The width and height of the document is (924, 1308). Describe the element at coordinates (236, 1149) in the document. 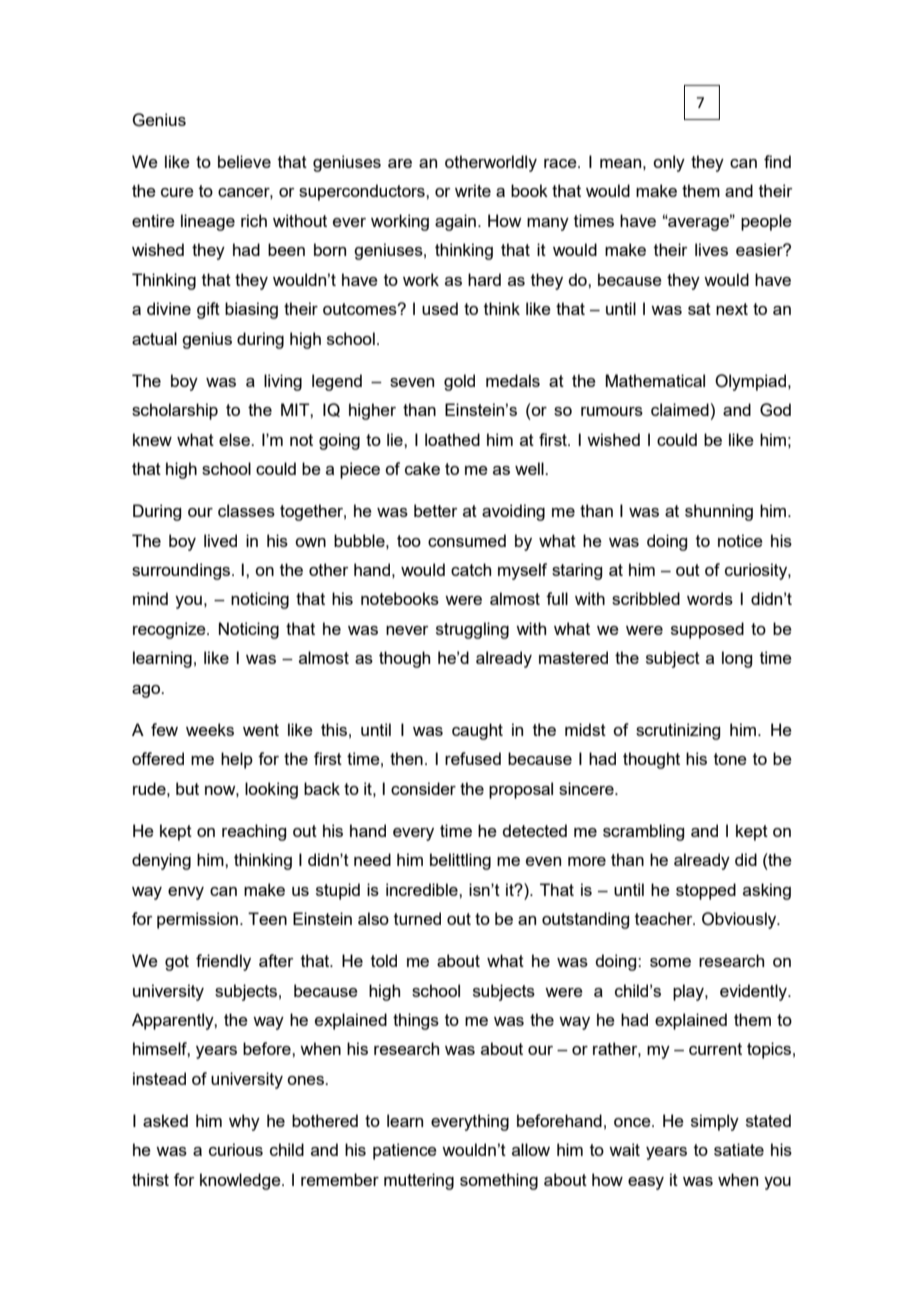

I see `curious` at that location.
